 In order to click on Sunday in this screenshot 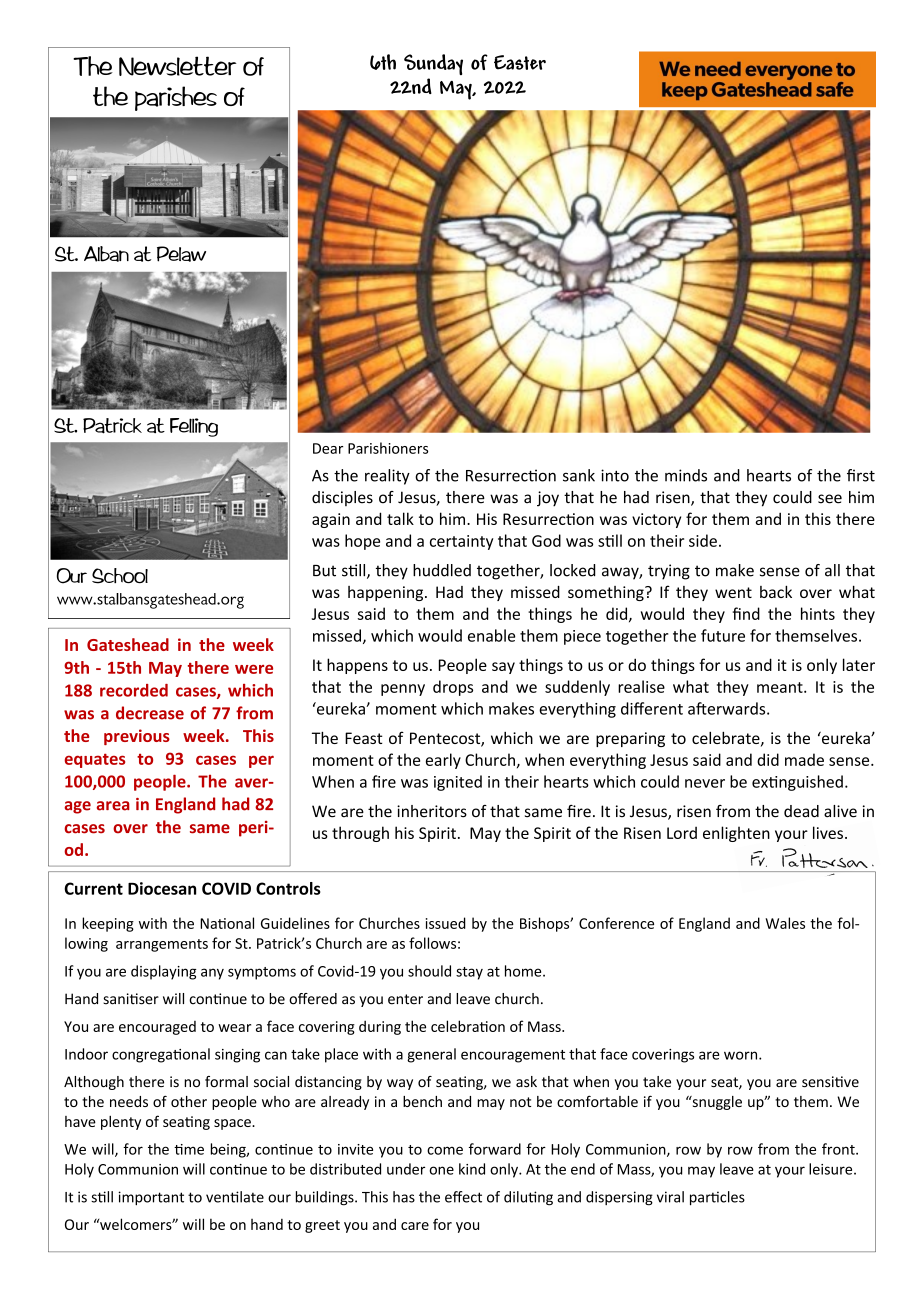, I will do `click(433, 64)`.
